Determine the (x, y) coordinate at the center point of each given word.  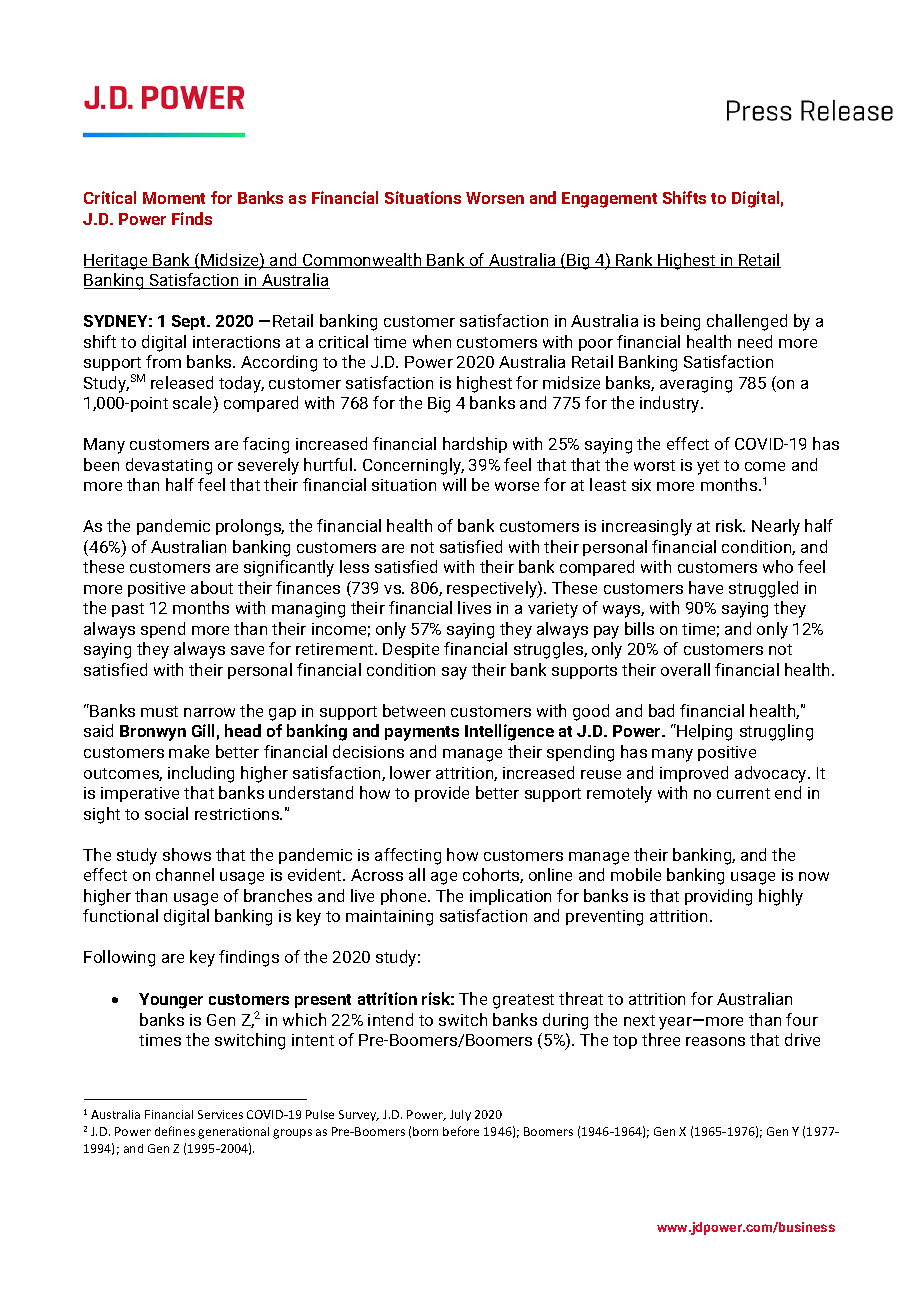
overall (685, 669)
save (247, 650)
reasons (715, 1041)
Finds (192, 218)
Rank (634, 260)
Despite (411, 650)
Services (220, 1114)
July (460, 1115)
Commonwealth (362, 260)
